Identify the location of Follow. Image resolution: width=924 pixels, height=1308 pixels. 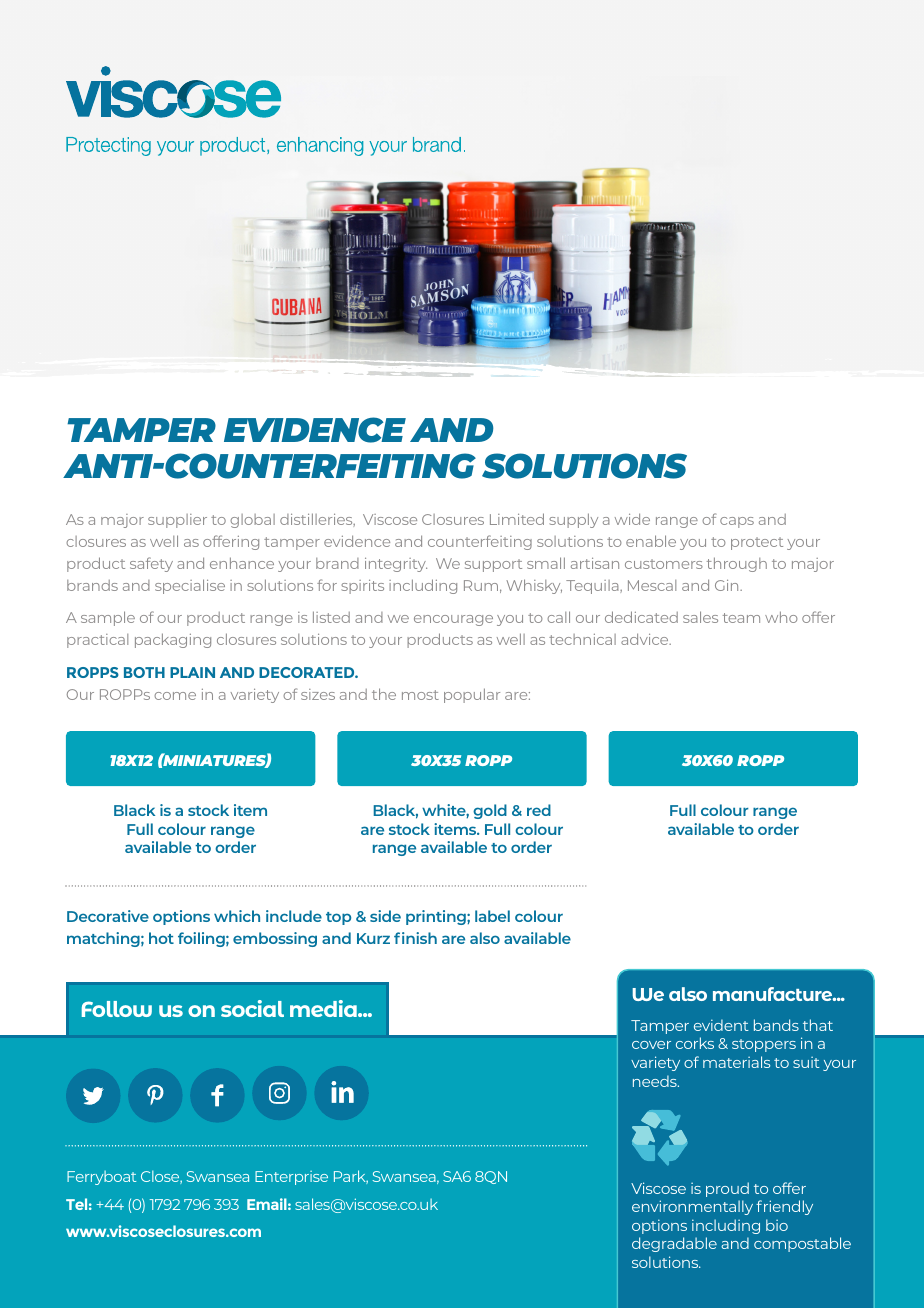
(117, 1009).
